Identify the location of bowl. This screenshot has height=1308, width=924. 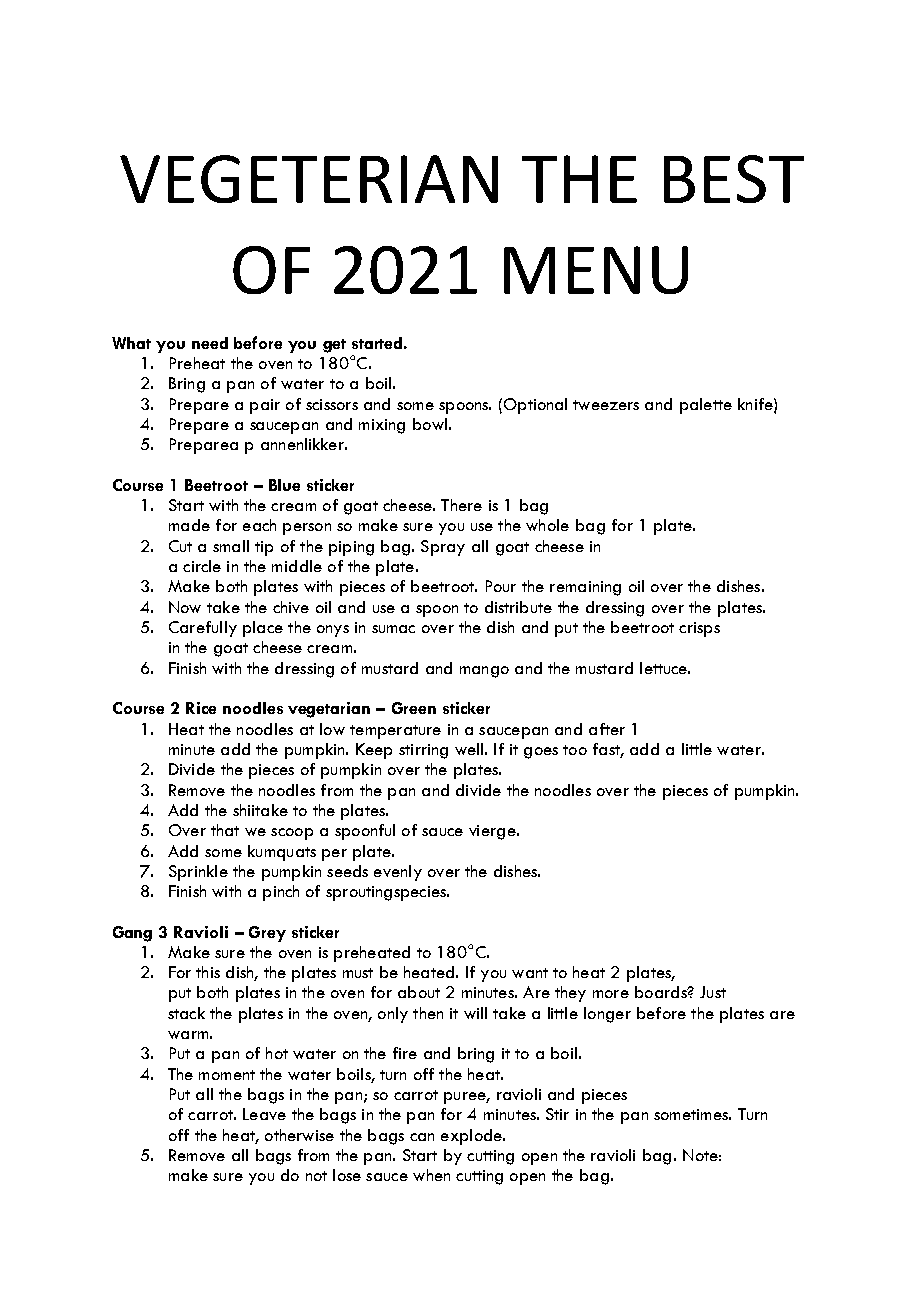
(430, 424).
